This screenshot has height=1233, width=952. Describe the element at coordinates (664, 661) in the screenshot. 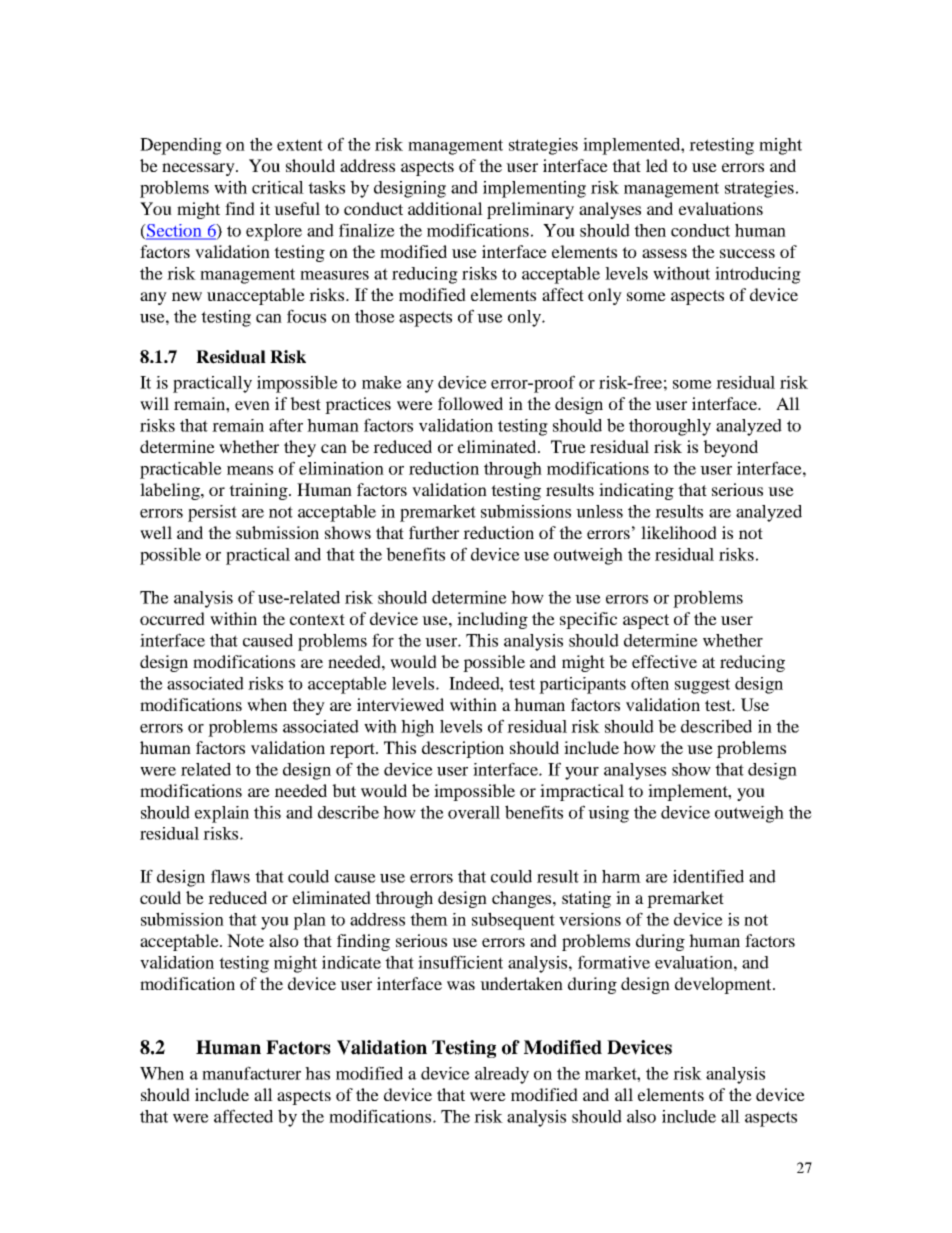

I see `effective` at that location.
